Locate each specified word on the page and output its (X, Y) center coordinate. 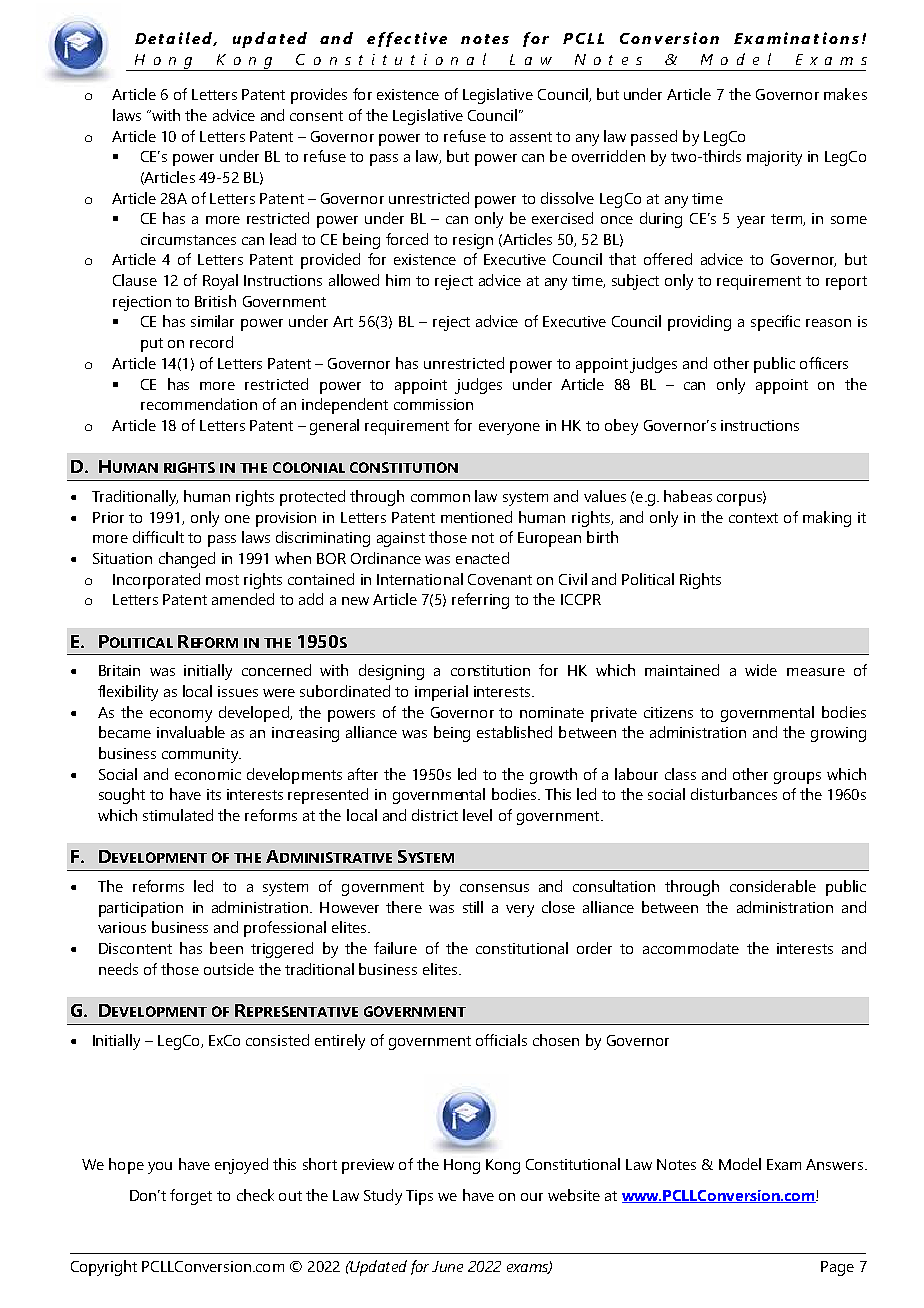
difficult (158, 537)
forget (191, 1197)
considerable (773, 886)
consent (316, 116)
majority (774, 158)
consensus (494, 888)
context (753, 518)
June (447, 1266)
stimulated (178, 815)
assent (531, 137)
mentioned (476, 517)
